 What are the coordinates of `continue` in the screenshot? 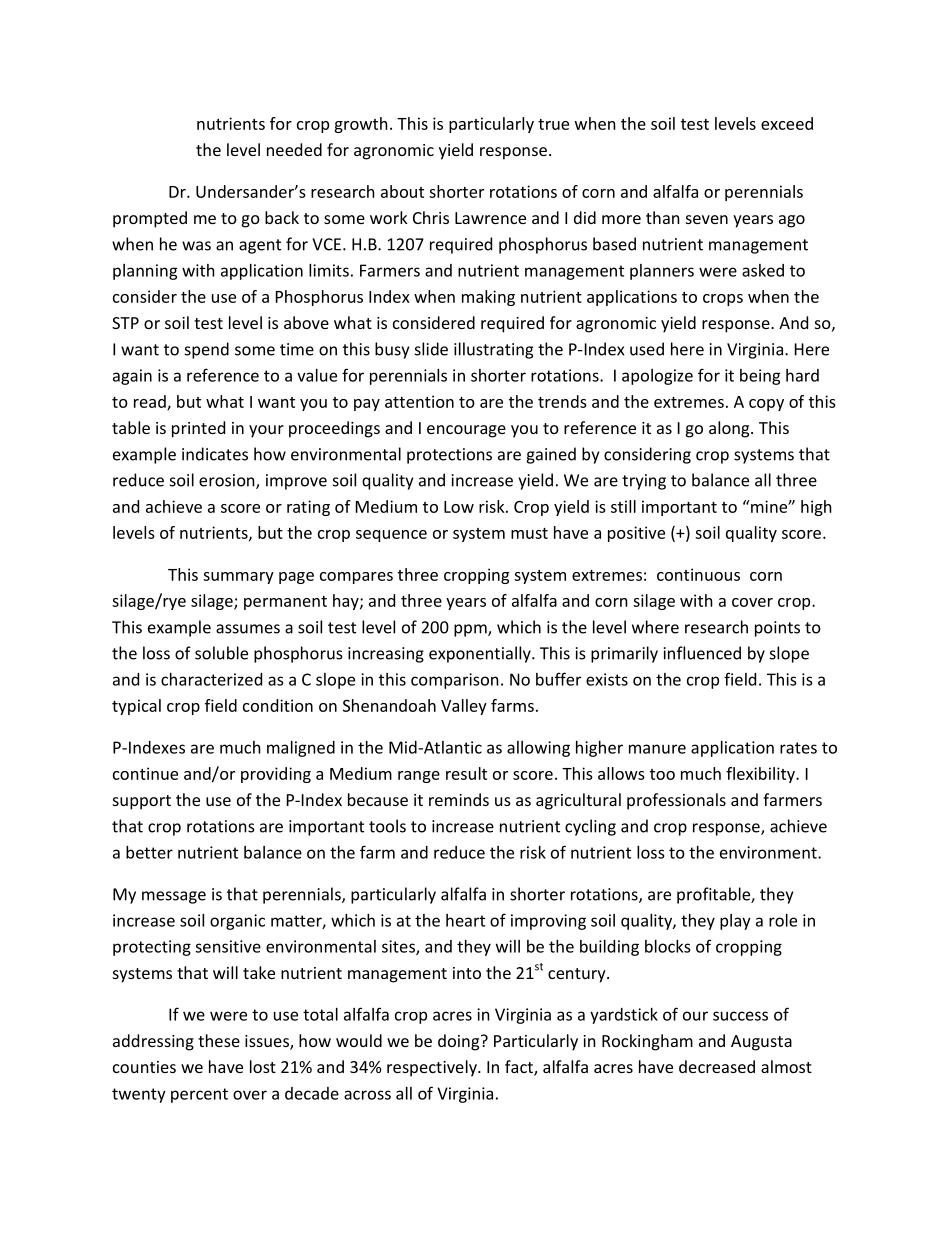 It's located at (145, 773).
